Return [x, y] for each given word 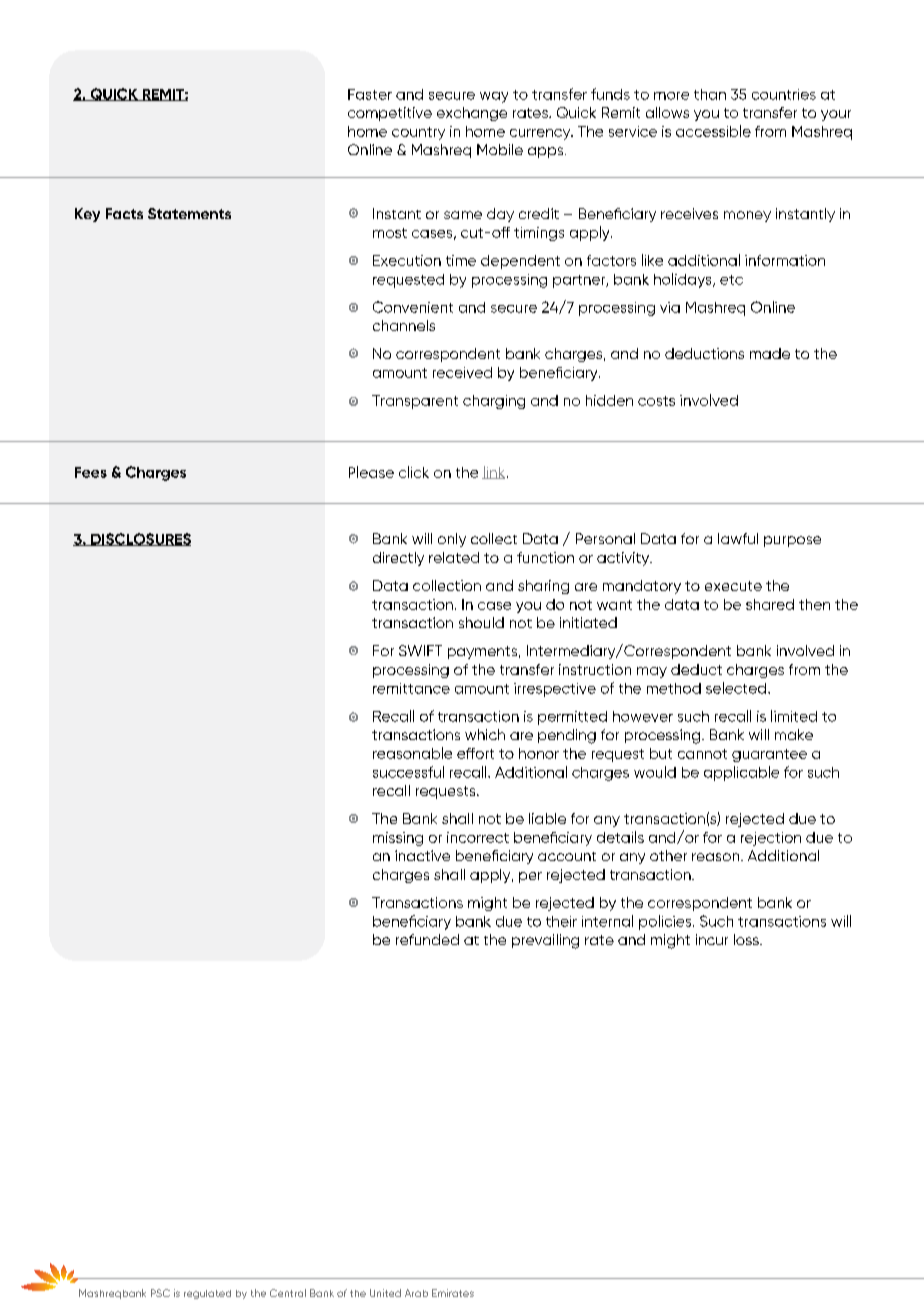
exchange [472, 114]
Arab [416, 1293]
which [485, 734]
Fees [91, 472]
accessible [713, 131]
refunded [427, 939]
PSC [160, 1293]
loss [747, 939]
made [770, 353]
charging [494, 402]
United [385, 1293]
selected [737, 688]
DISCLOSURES [140, 539]
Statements [189, 213]
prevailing [545, 941]
